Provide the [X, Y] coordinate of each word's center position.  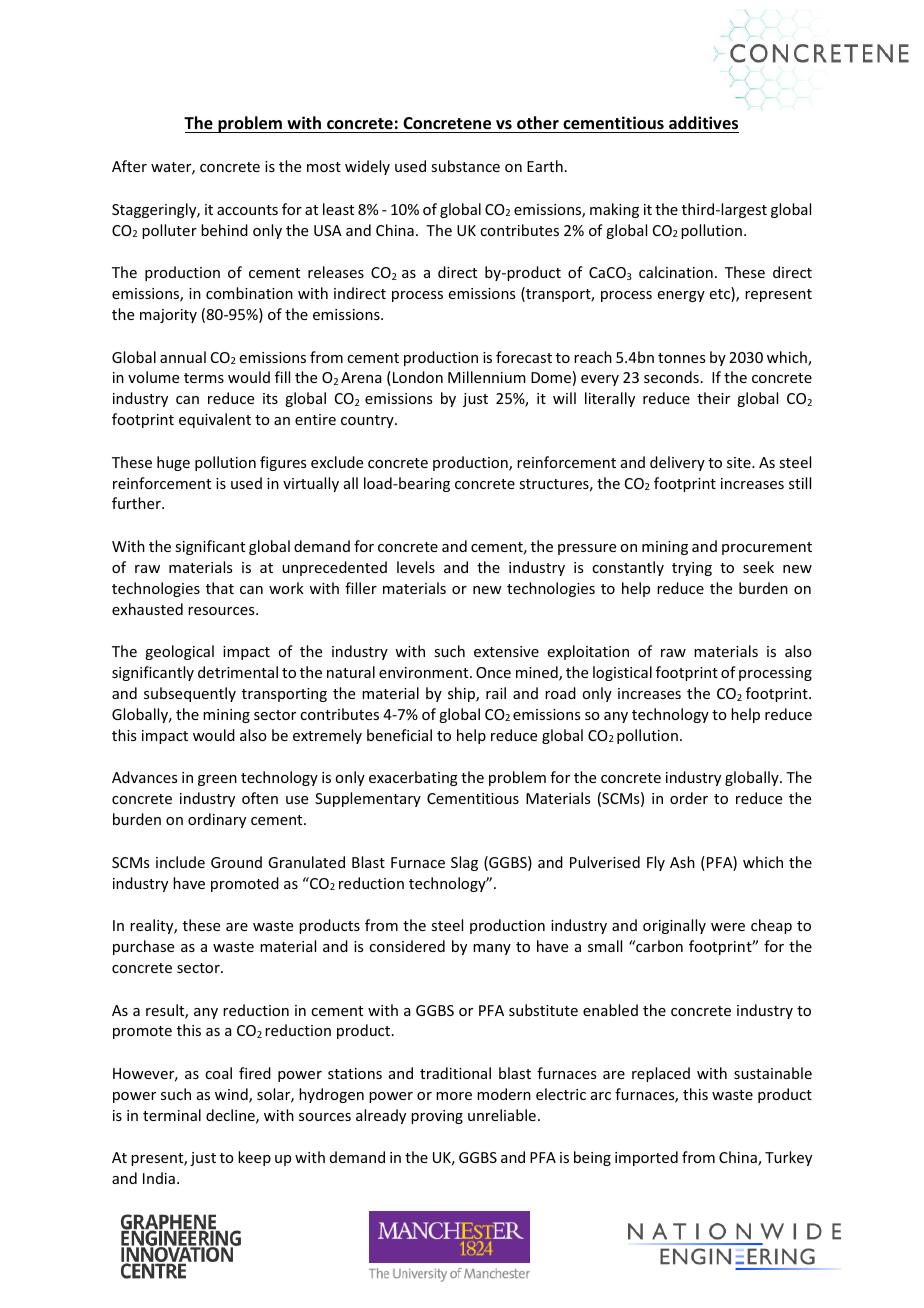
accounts [247, 210]
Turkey [788, 1158]
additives [703, 123]
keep [254, 1158]
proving [437, 1117]
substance [465, 166]
